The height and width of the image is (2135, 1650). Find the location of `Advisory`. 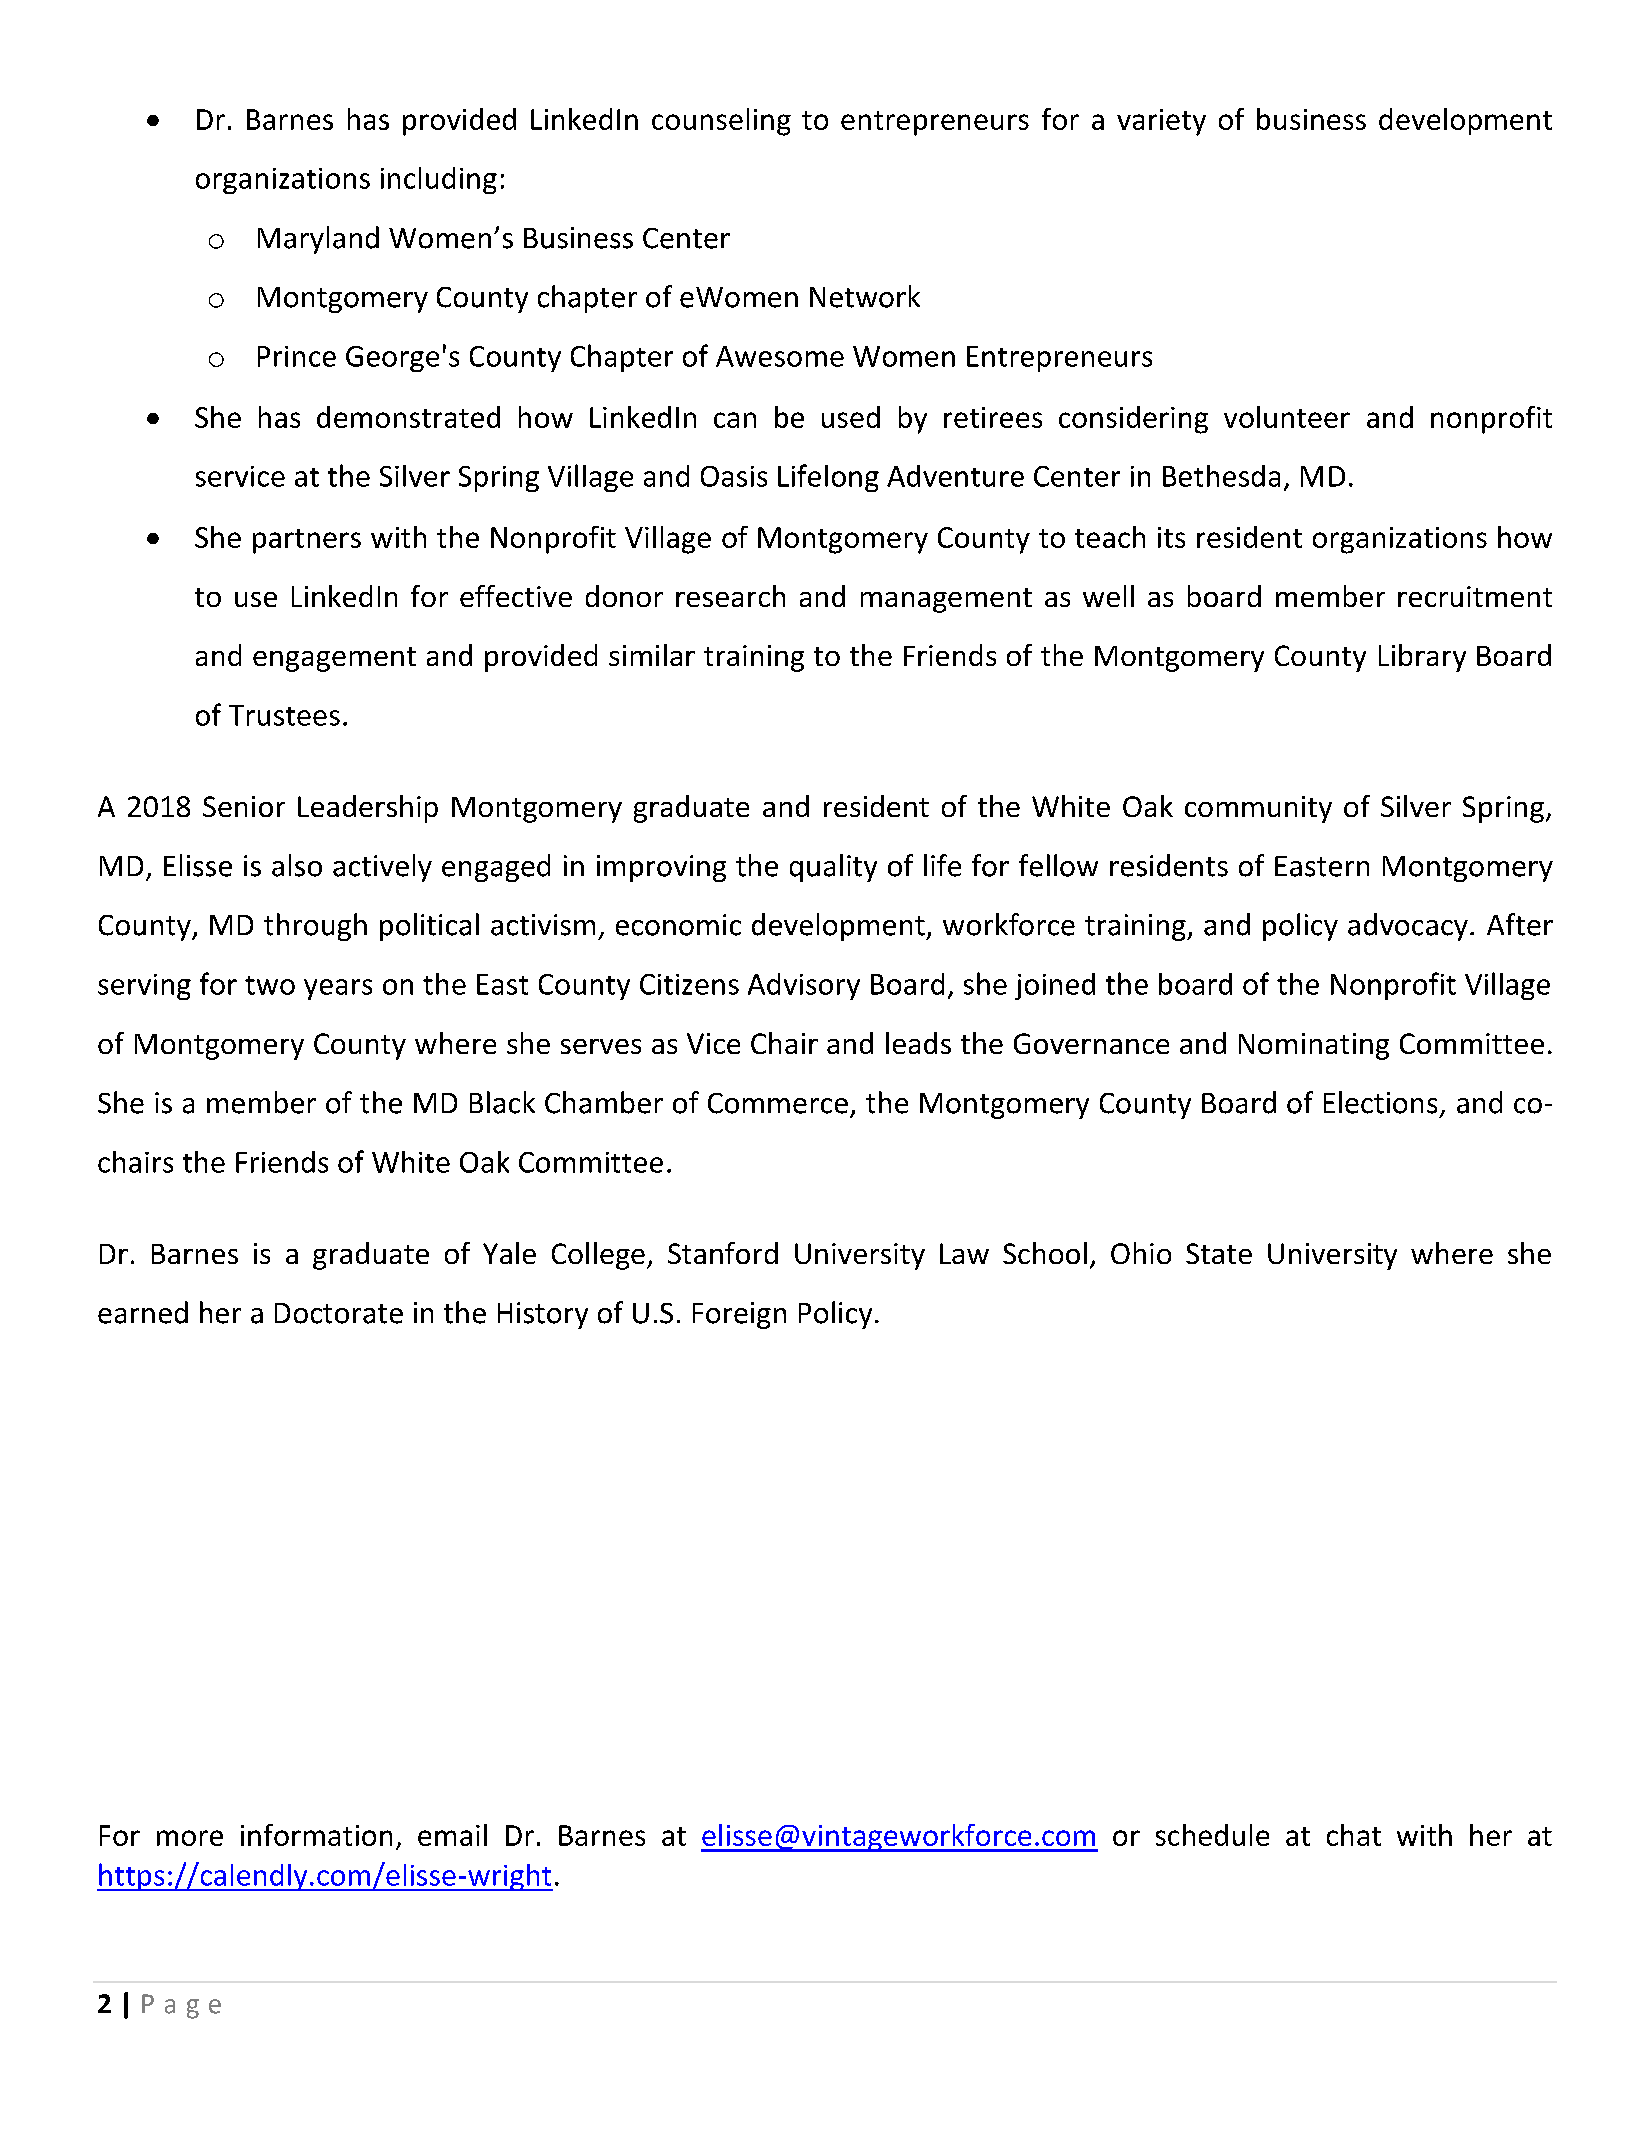

Advisory is located at coordinates (804, 986).
